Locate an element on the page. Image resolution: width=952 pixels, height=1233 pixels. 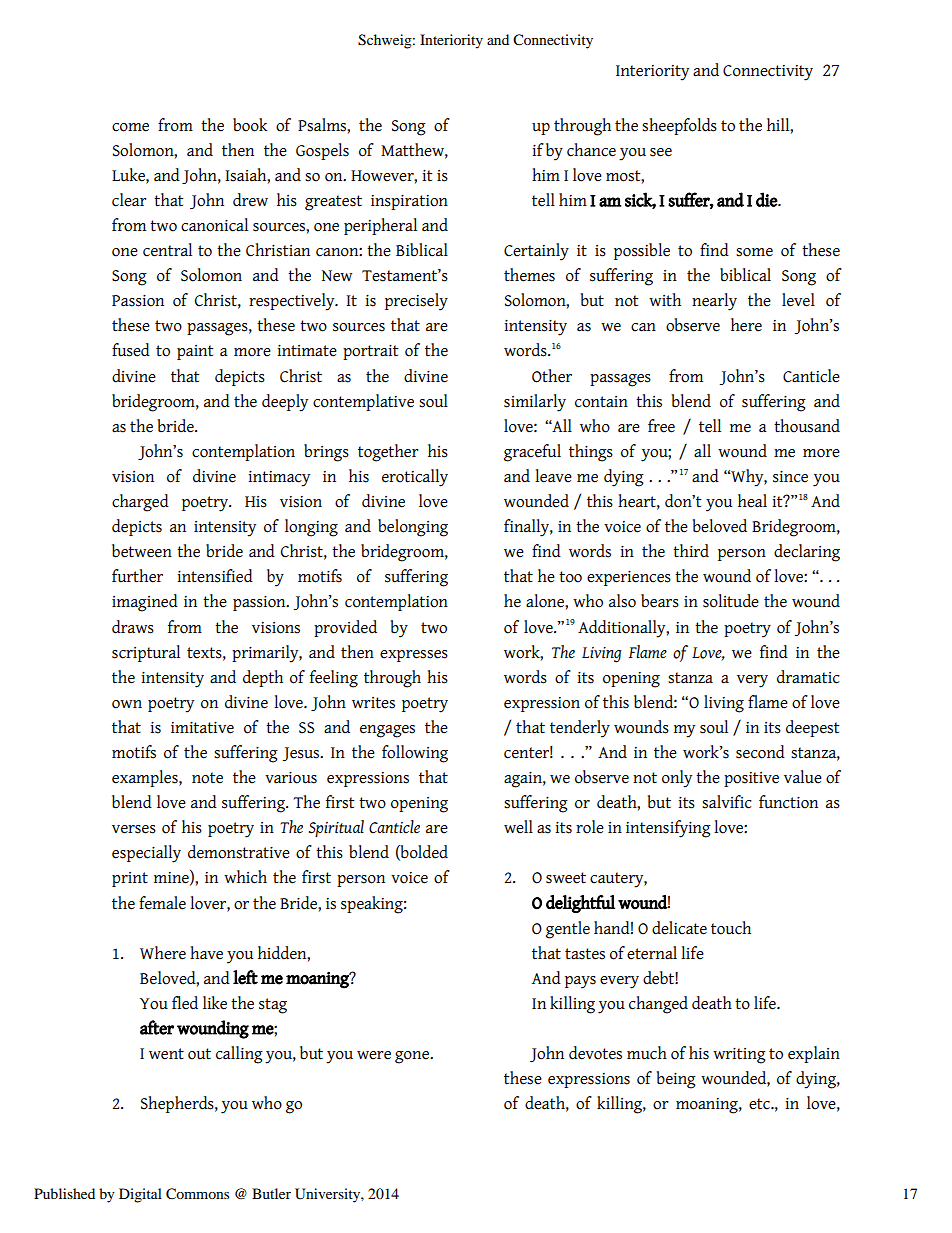
fused is located at coordinates (131, 350).
